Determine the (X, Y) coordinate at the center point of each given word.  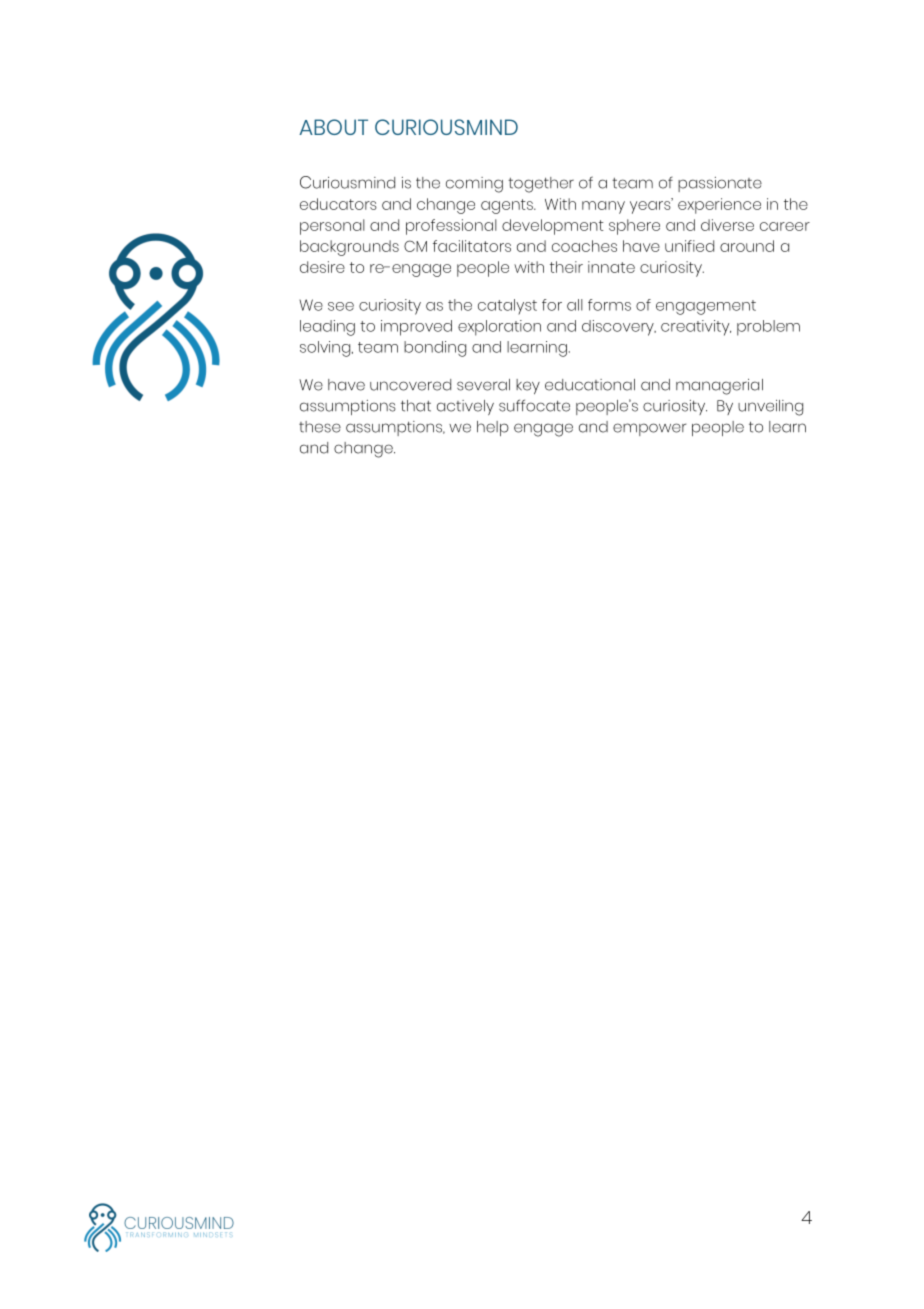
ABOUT (333, 127)
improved (416, 328)
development (553, 227)
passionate (720, 184)
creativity (696, 328)
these (320, 427)
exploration (499, 328)
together (541, 185)
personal (332, 227)
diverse (727, 225)
